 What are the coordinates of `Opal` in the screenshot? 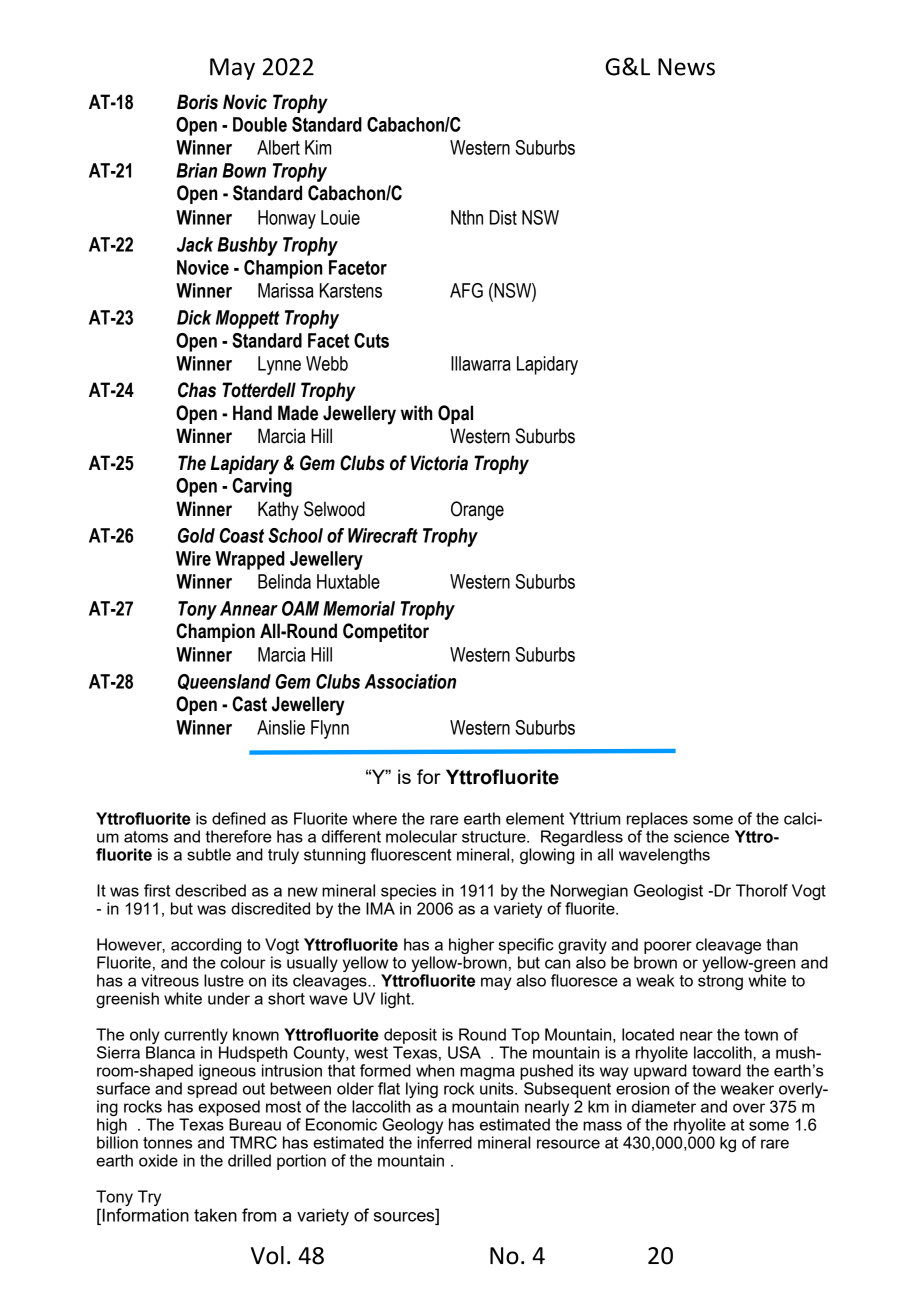 It's located at (455, 414).
